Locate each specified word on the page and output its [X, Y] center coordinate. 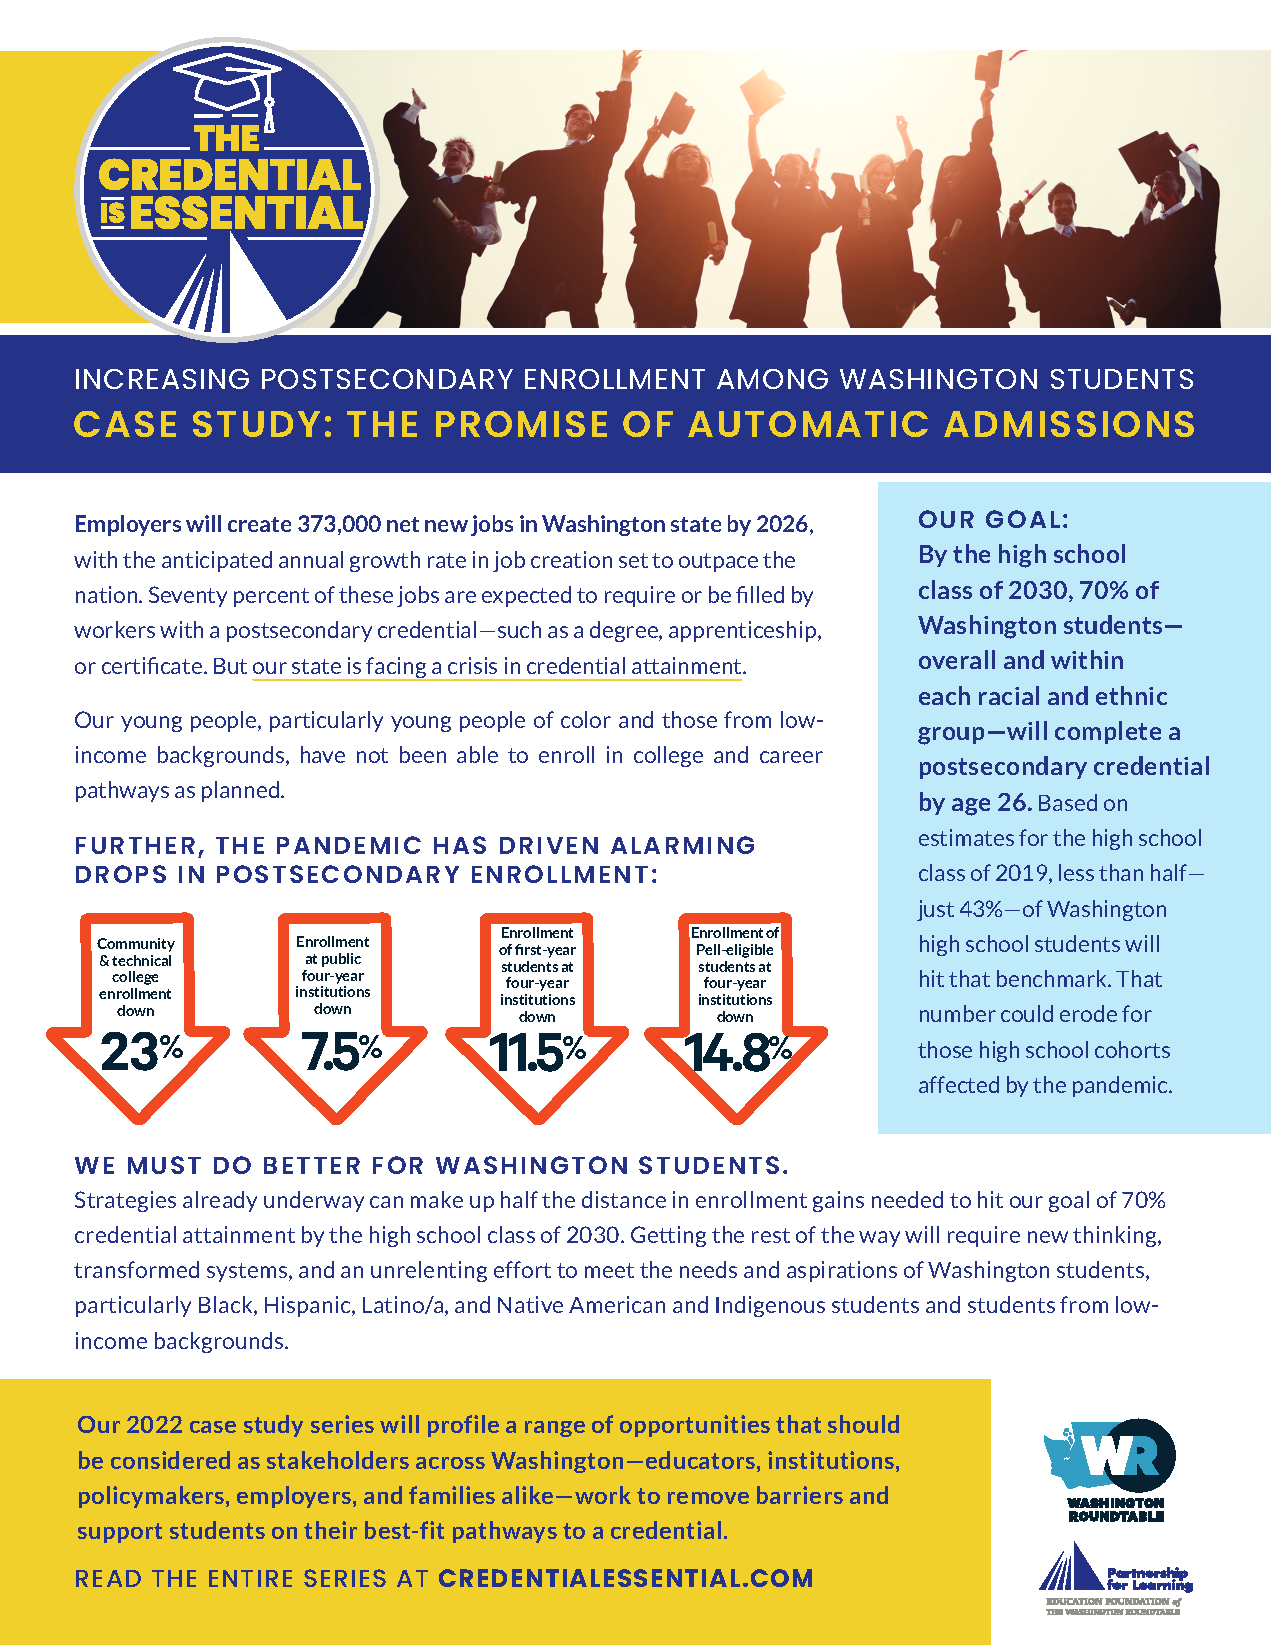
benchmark [1053, 978]
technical [141, 960]
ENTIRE [250, 1578]
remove [708, 1498]
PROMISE [521, 424]
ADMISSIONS [1069, 424]
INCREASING [162, 379]
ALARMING [682, 845]
